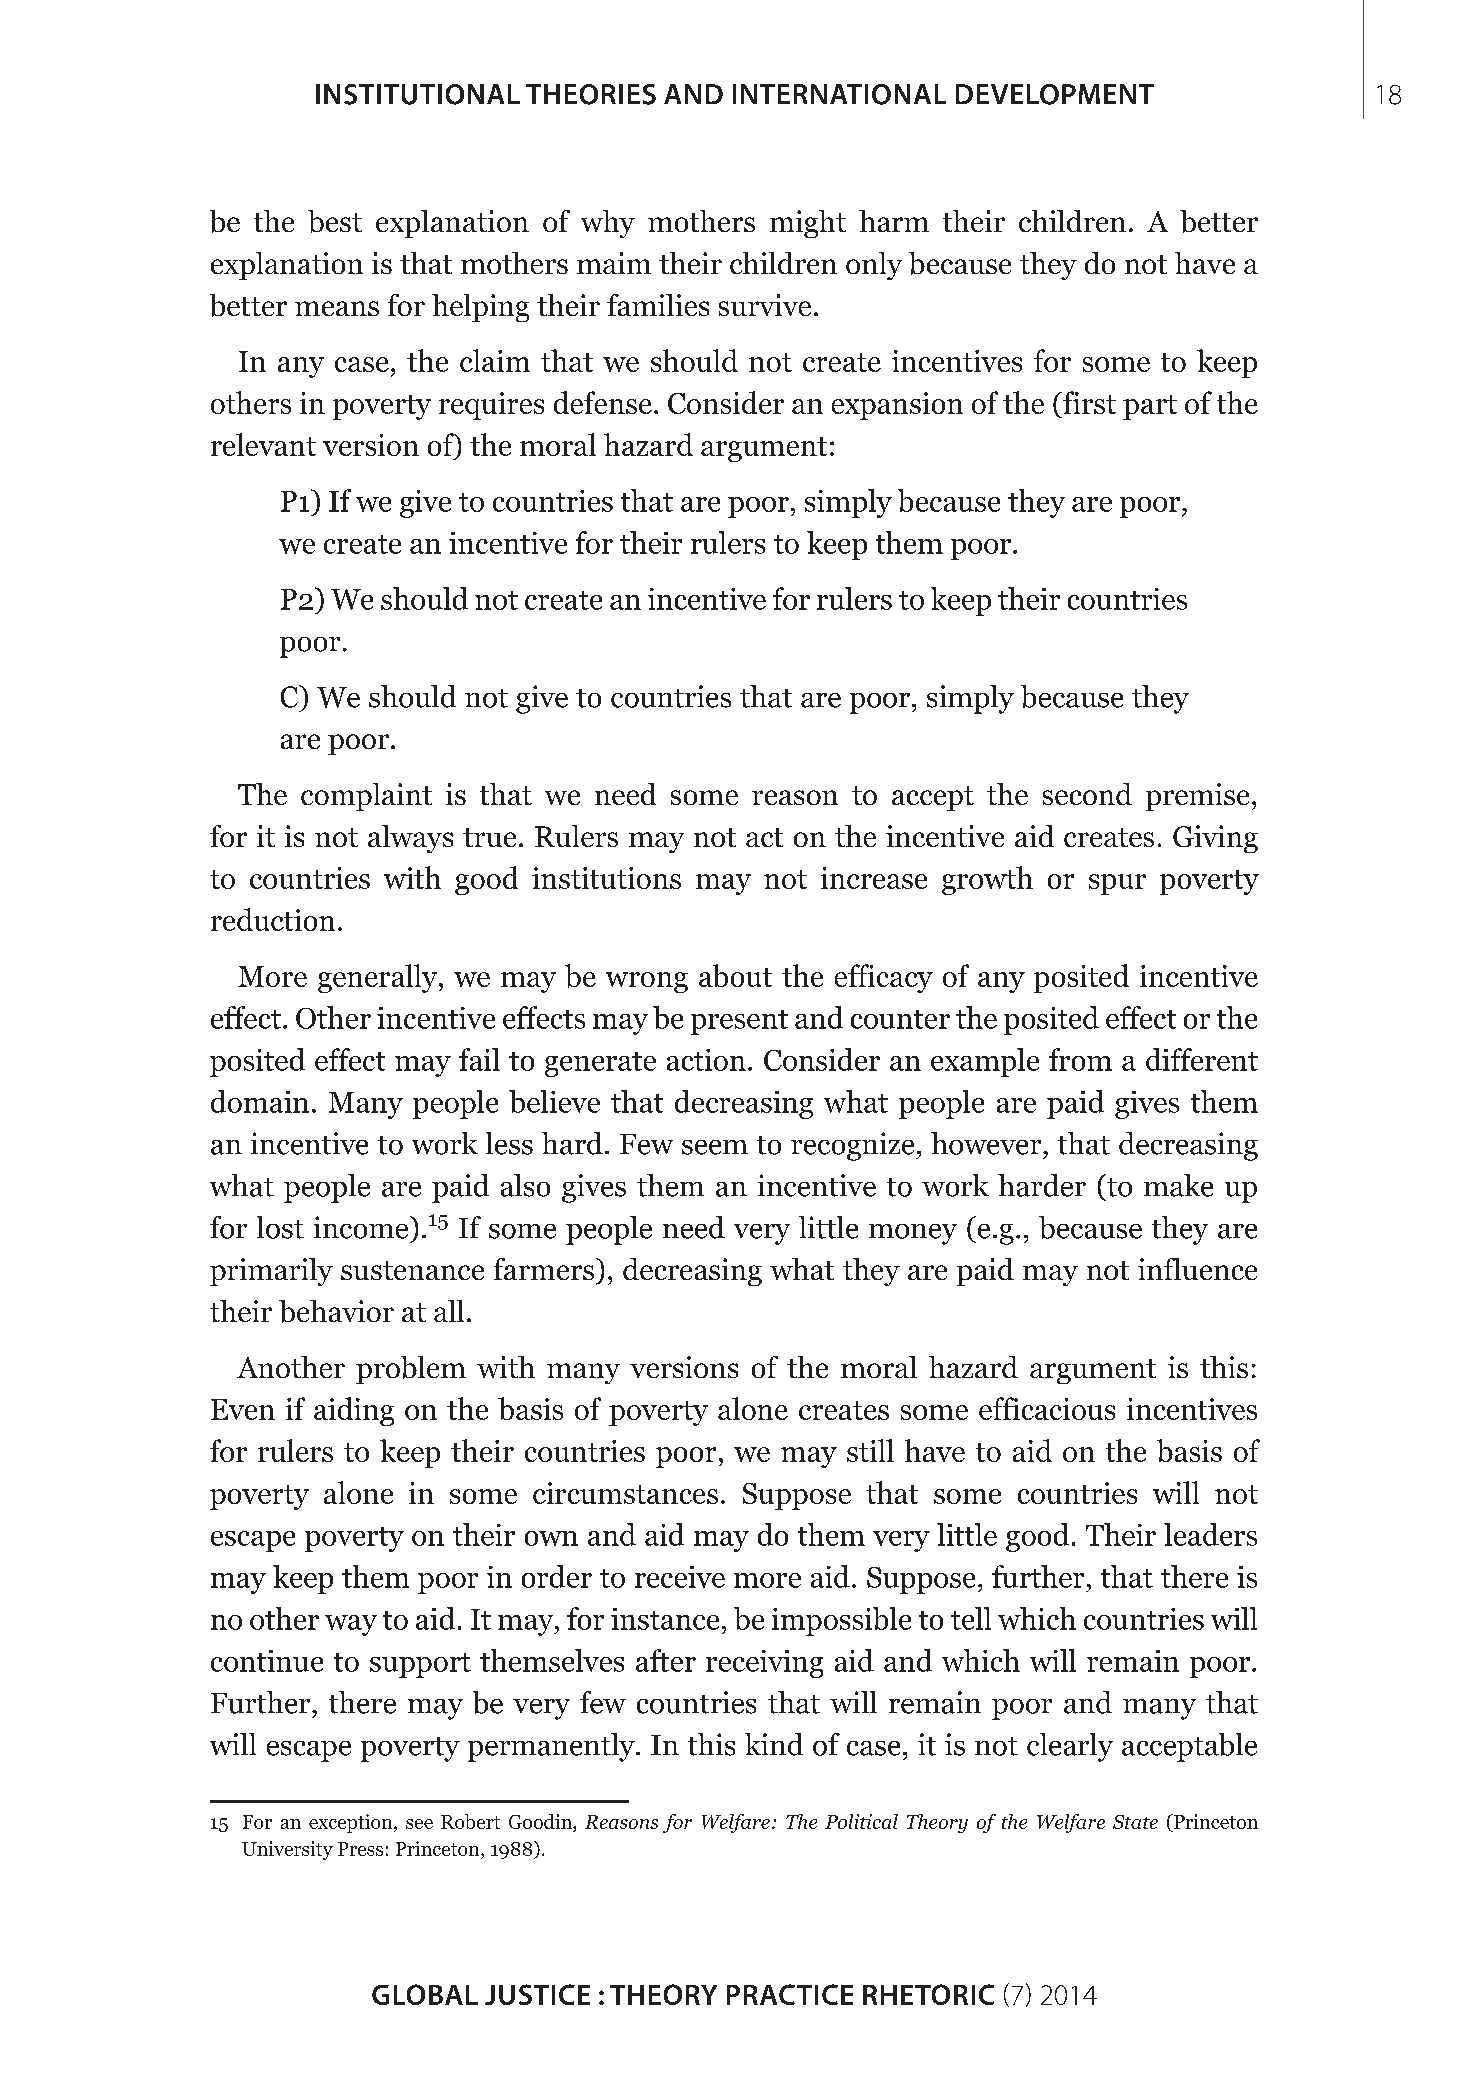 This screenshot has width=1468, height=2076. I want to click on best, so click(335, 221).
